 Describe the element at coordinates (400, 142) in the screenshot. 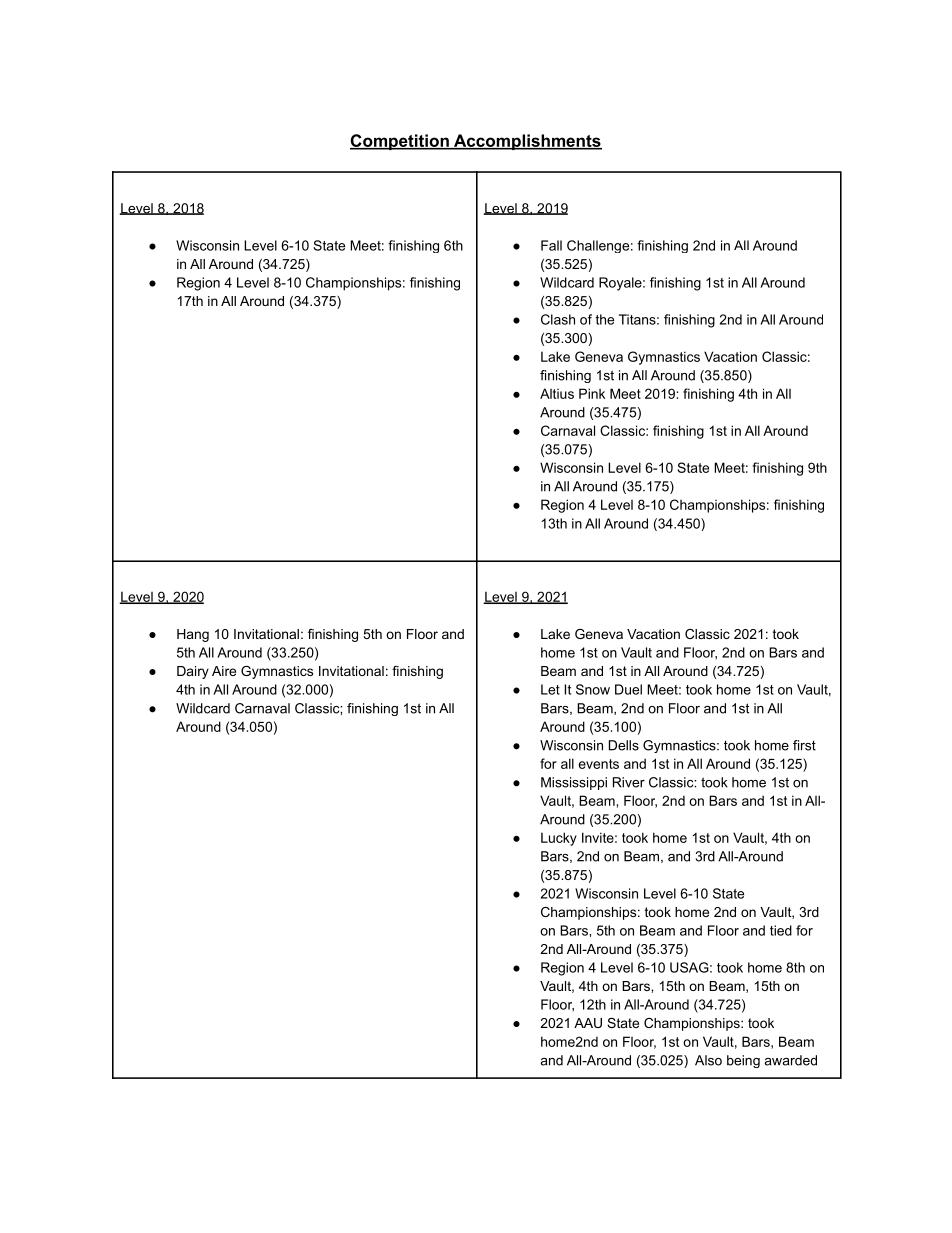

I see `Competition` at that location.
